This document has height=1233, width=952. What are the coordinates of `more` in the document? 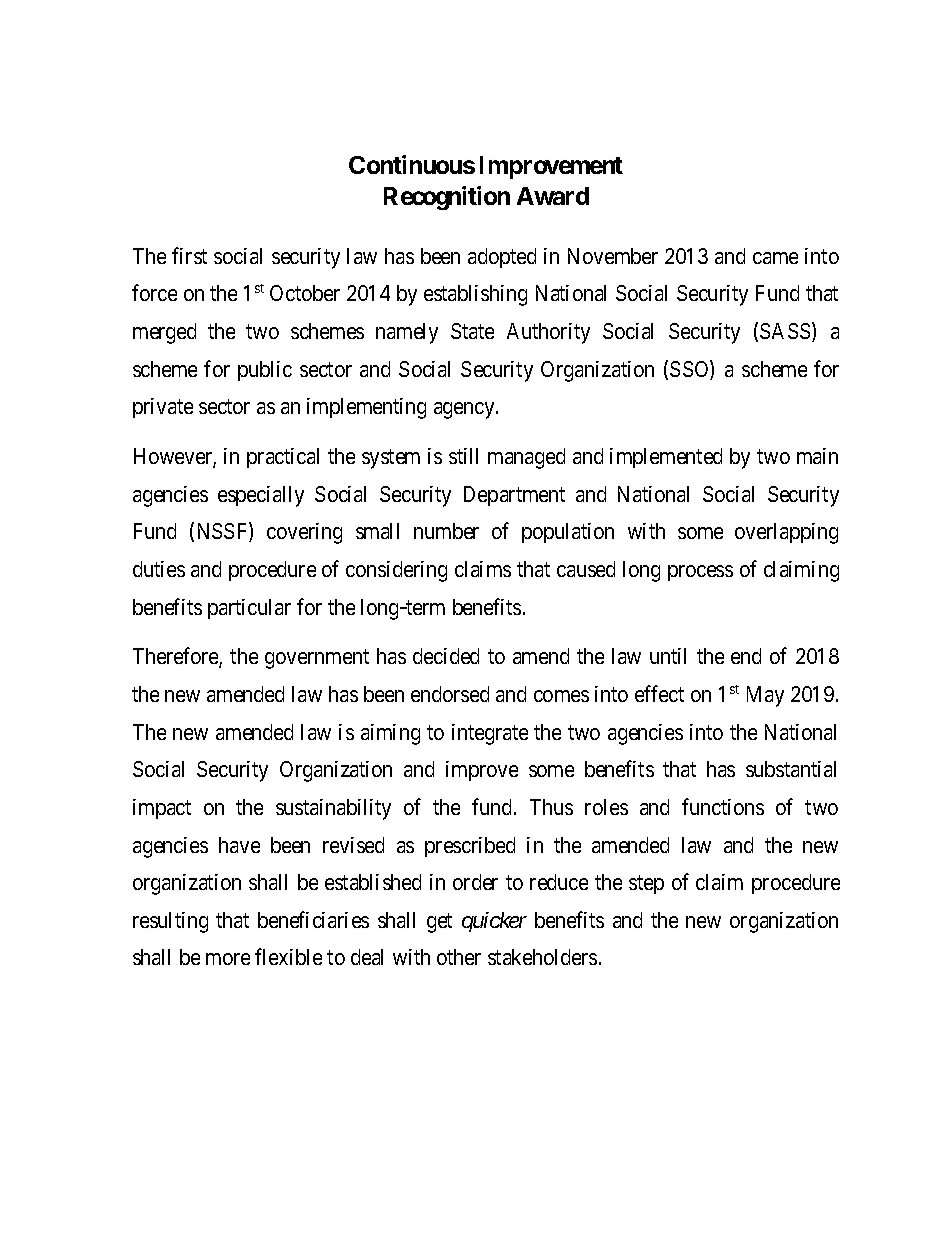 It's located at (228, 959).
